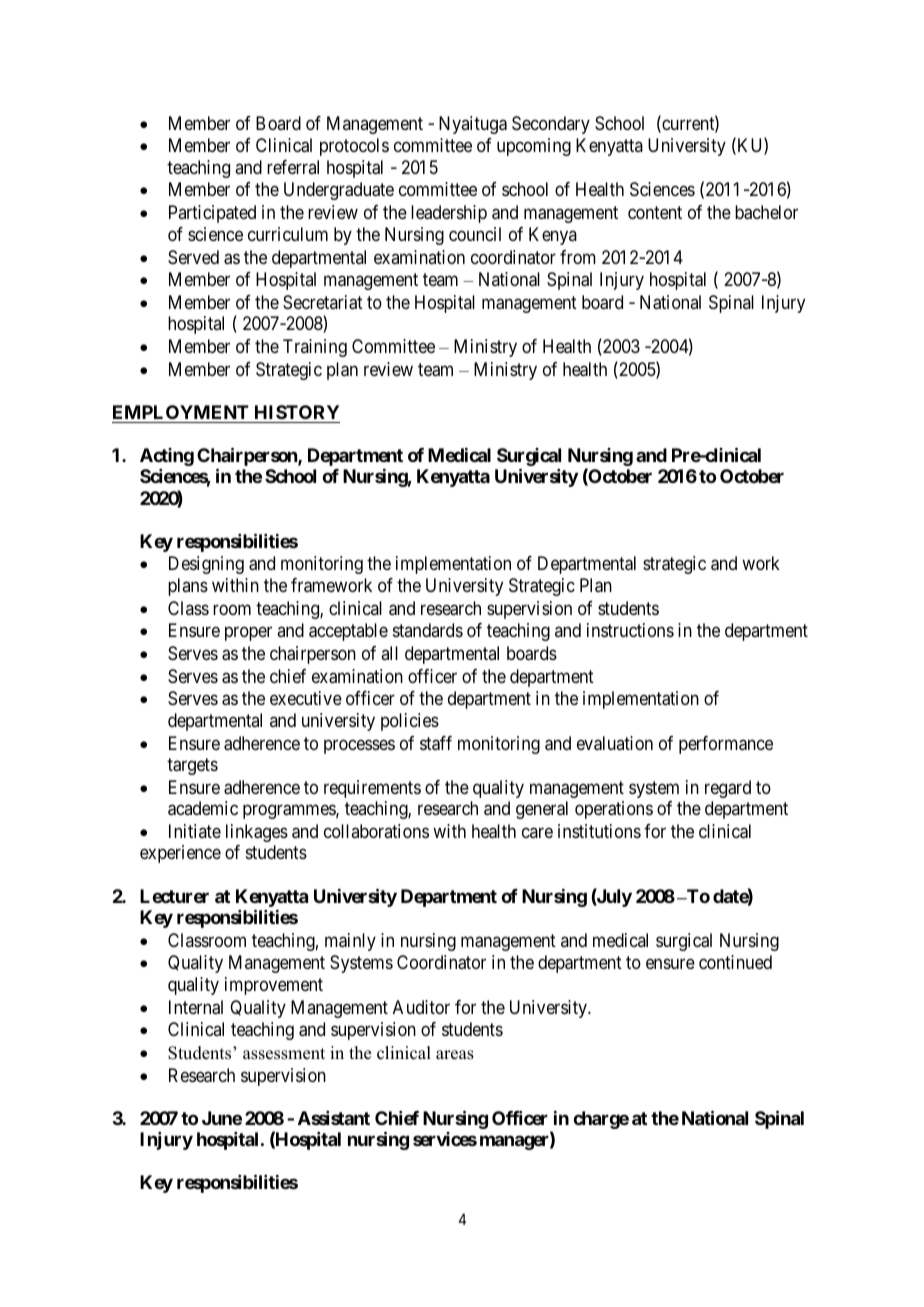 This screenshot has height=1307, width=924. Describe the element at coordinates (284, 1054) in the screenshot. I see `assessment` at that location.
